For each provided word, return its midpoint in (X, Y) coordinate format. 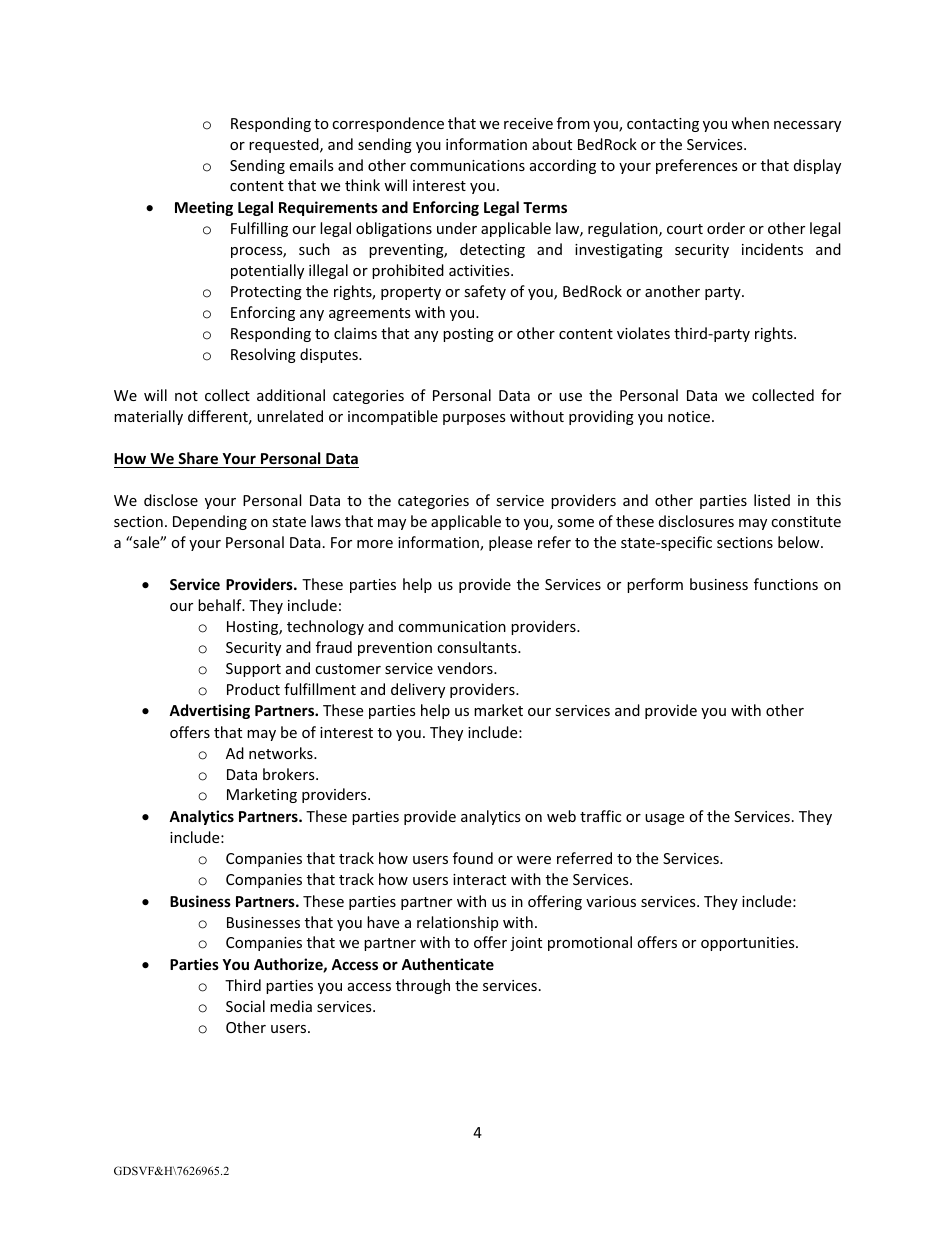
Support (253, 670)
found (473, 858)
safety (485, 292)
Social (245, 1006)
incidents (772, 249)
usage (664, 819)
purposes (474, 419)
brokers (290, 774)
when (750, 123)
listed (772, 500)
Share (198, 458)
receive (528, 123)
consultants (478, 647)
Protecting (266, 293)
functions (786, 584)
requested (285, 145)
